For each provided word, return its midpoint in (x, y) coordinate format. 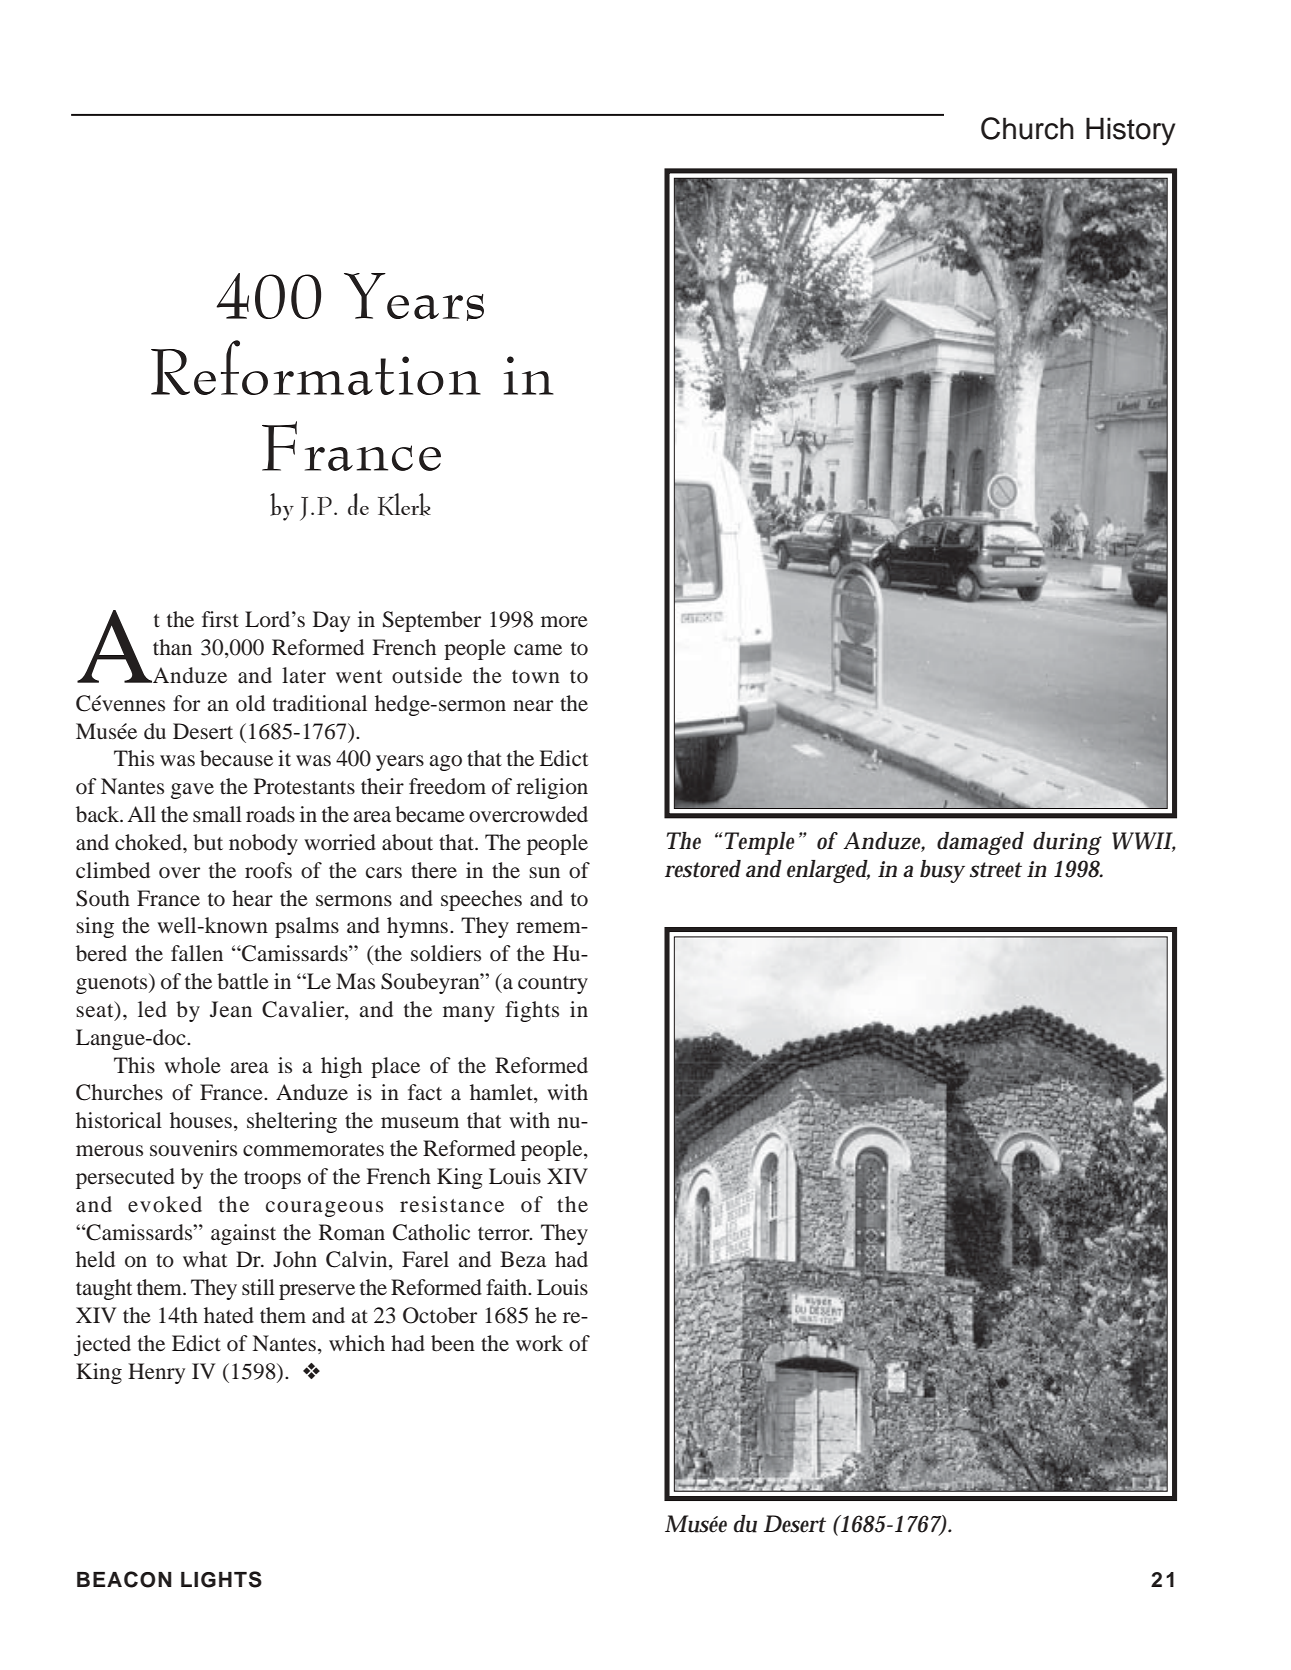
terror (505, 1234)
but (208, 842)
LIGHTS (221, 1579)
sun (544, 872)
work (539, 1343)
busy (942, 871)
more (564, 622)
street (996, 870)
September (432, 621)
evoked (165, 1204)
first (220, 619)
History (1130, 131)
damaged (980, 843)
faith (508, 1287)
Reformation (316, 367)
